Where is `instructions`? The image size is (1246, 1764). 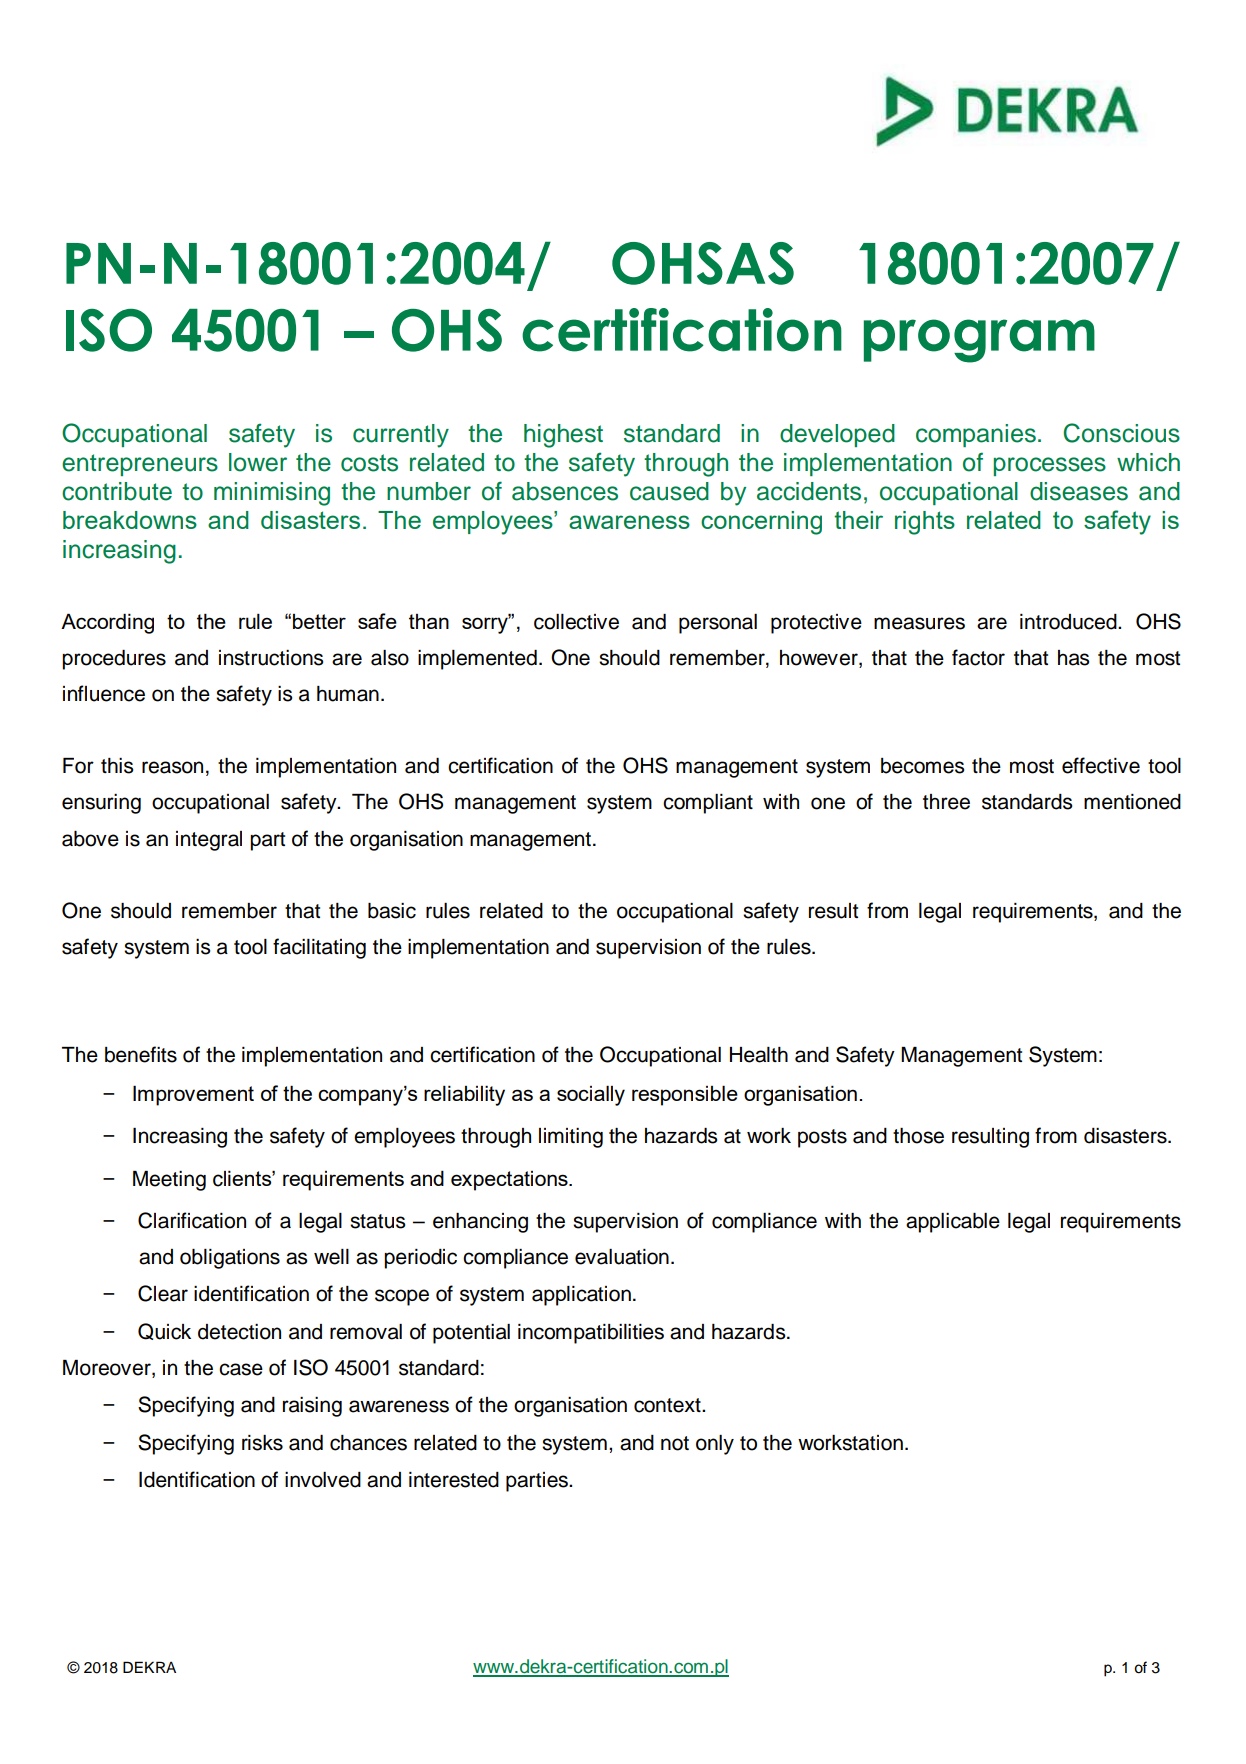
instructions is located at coordinates (271, 658).
